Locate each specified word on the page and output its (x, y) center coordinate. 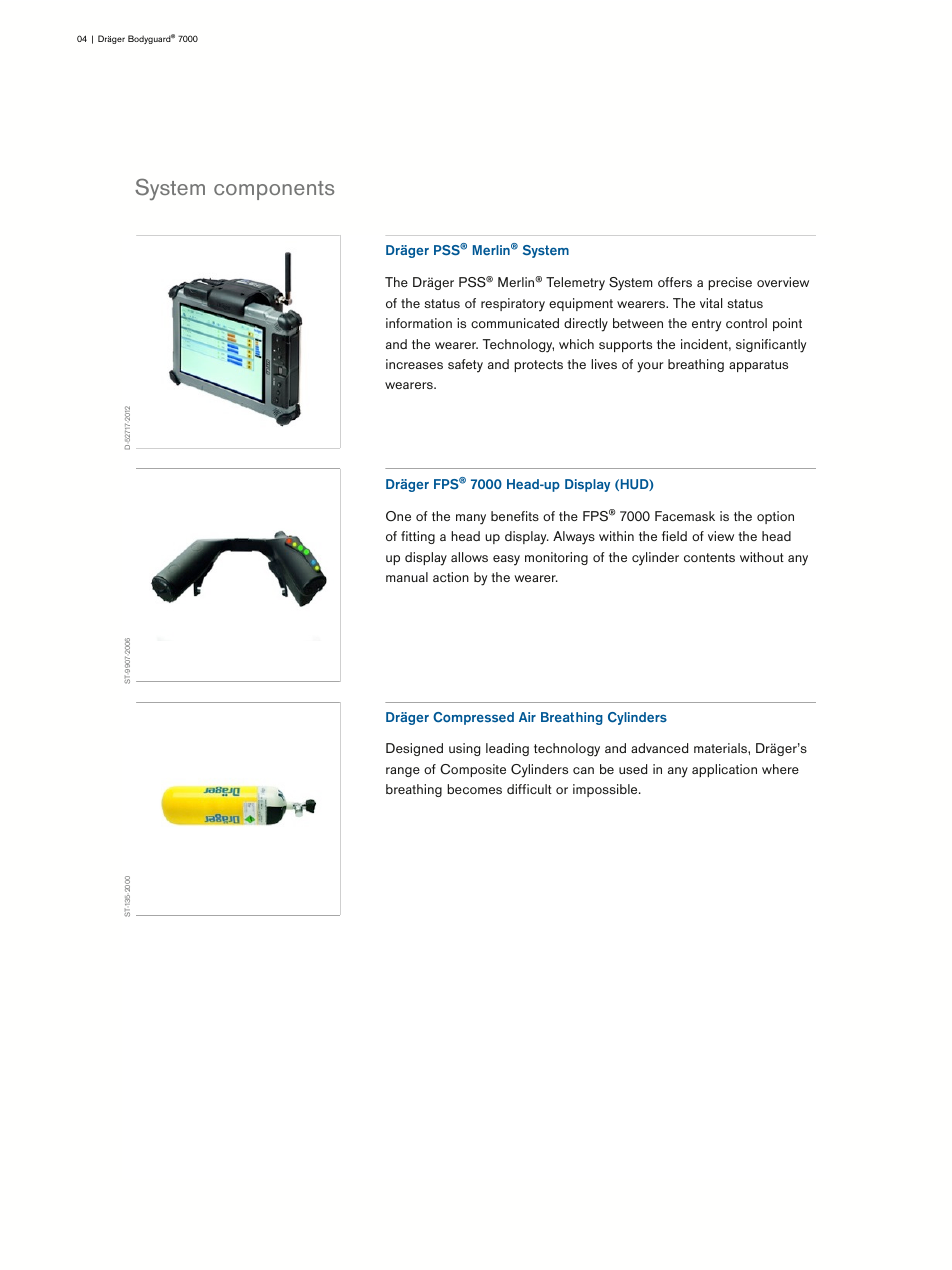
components (274, 190)
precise (730, 283)
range (403, 772)
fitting (418, 537)
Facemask (685, 516)
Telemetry (575, 284)
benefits (515, 516)
